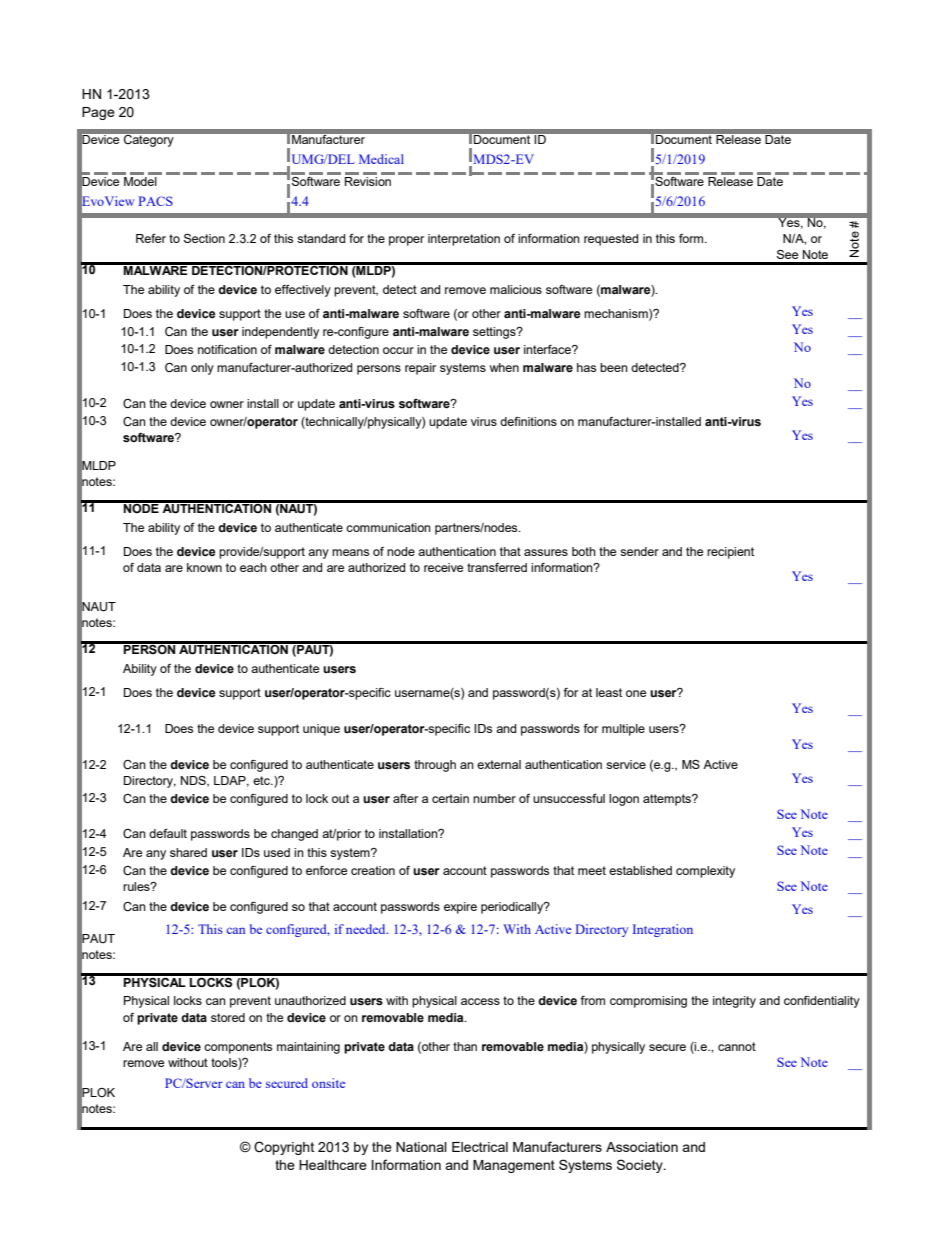 The image size is (952, 1233). What do you see at coordinates (188, 852) in the document?
I see `shared` at bounding box center [188, 852].
